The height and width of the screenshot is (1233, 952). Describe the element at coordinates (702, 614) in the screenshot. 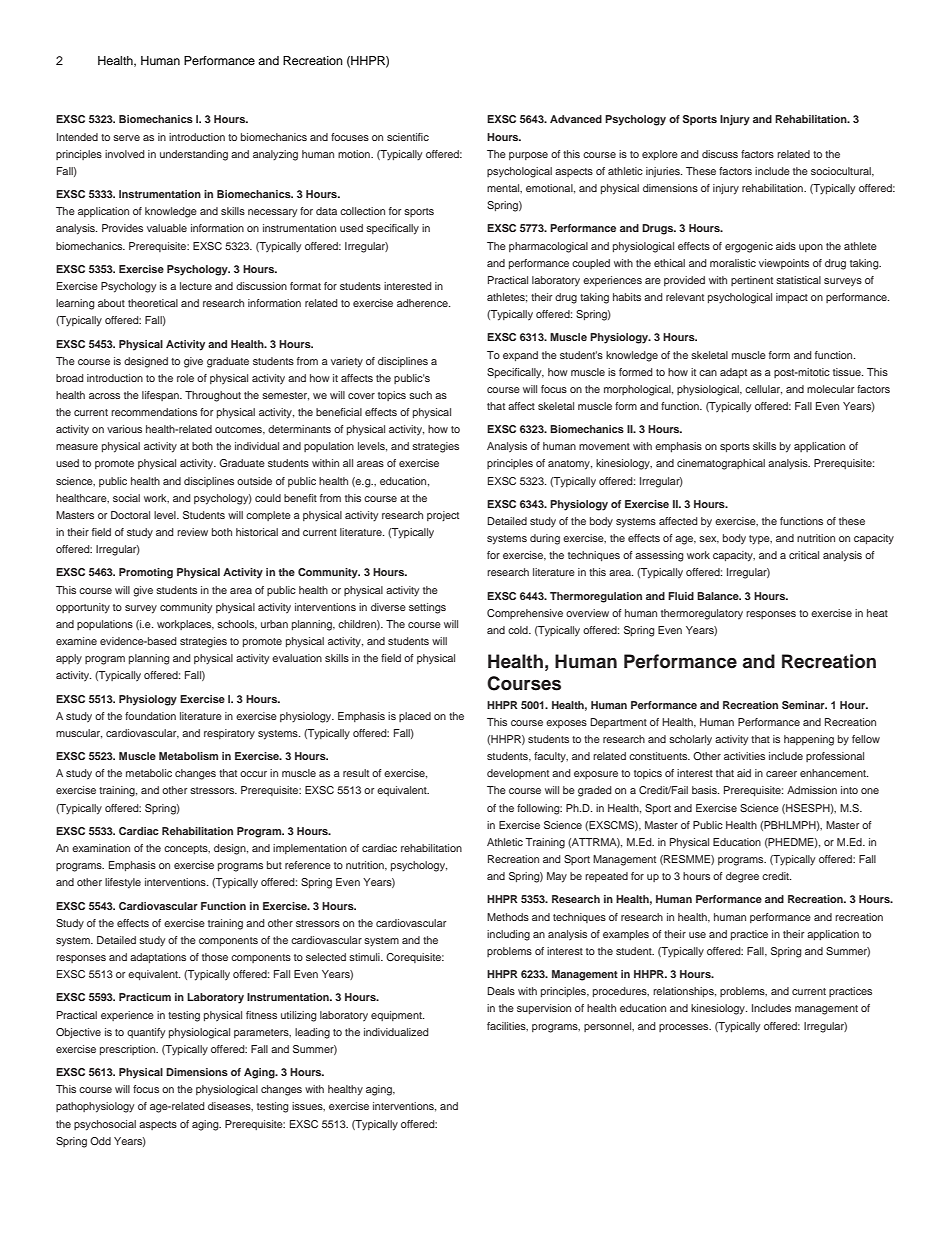

I see `thermoregulatory` at that location.
